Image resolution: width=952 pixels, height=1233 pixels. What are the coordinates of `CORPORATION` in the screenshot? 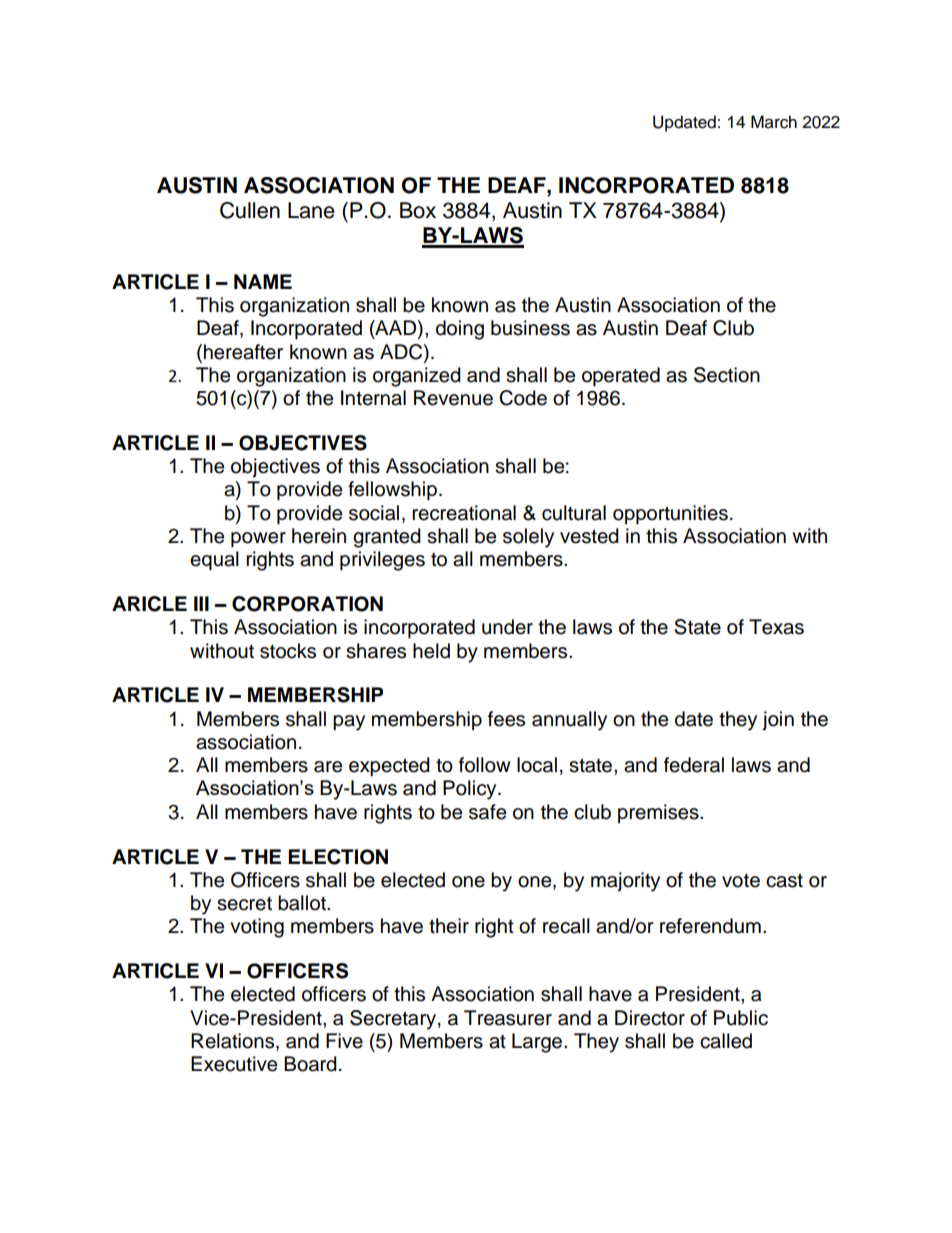 It's located at (307, 604).
